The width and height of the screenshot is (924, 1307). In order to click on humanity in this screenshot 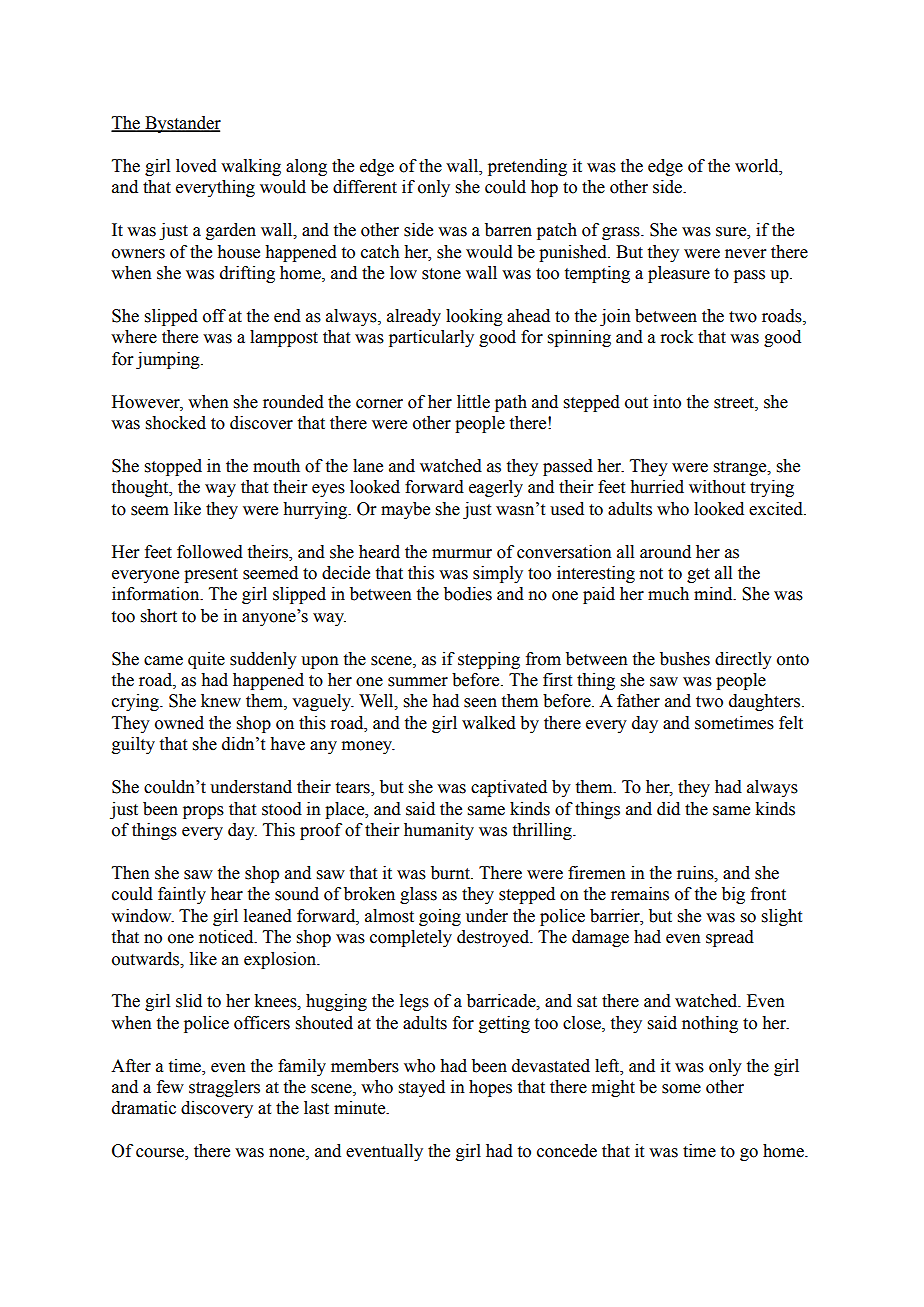, I will do `click(439, 831)`.
